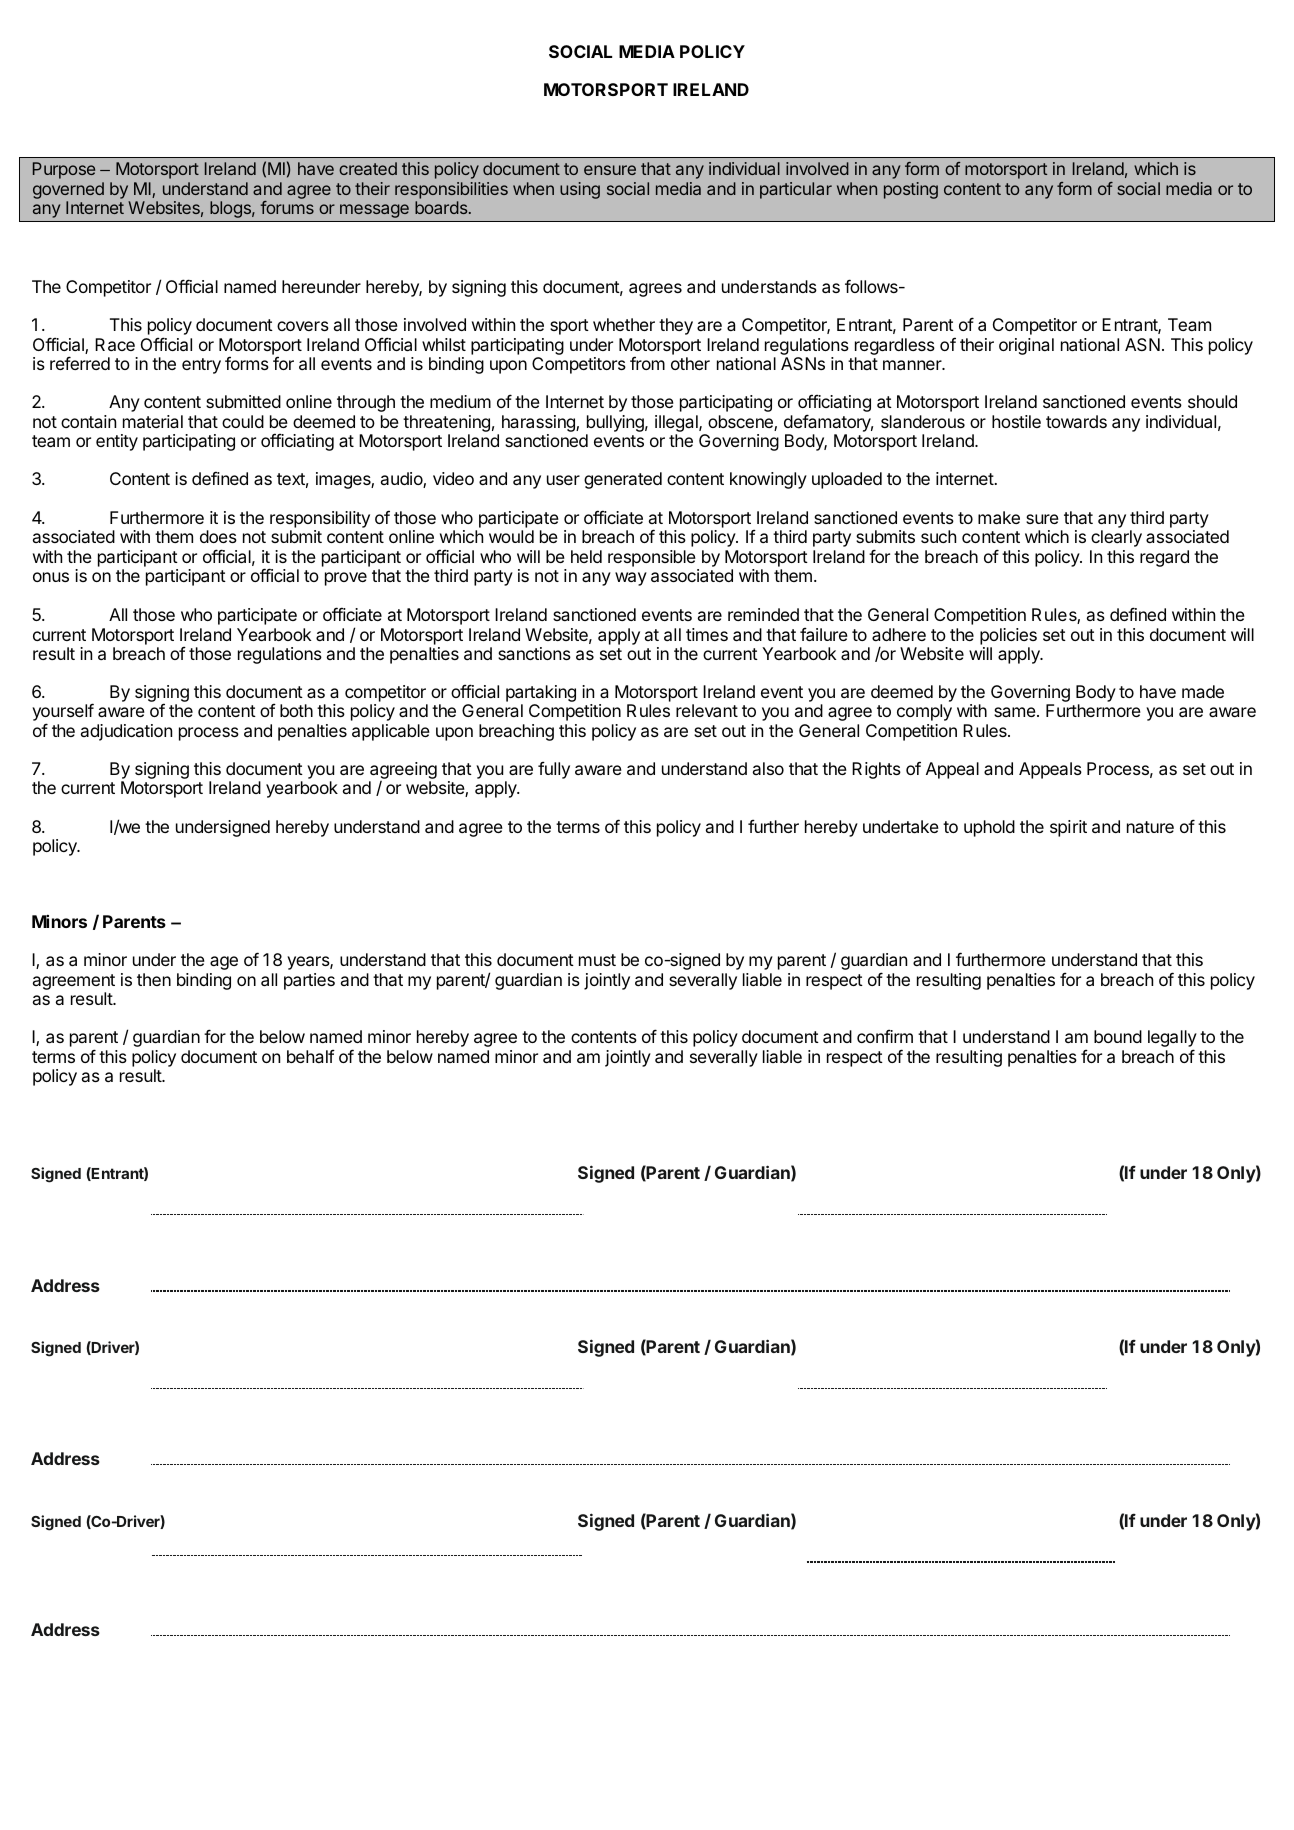  What do you see at coordinates (554, 770) in the image?
I see `fully` at bounding box center [554, 770].
